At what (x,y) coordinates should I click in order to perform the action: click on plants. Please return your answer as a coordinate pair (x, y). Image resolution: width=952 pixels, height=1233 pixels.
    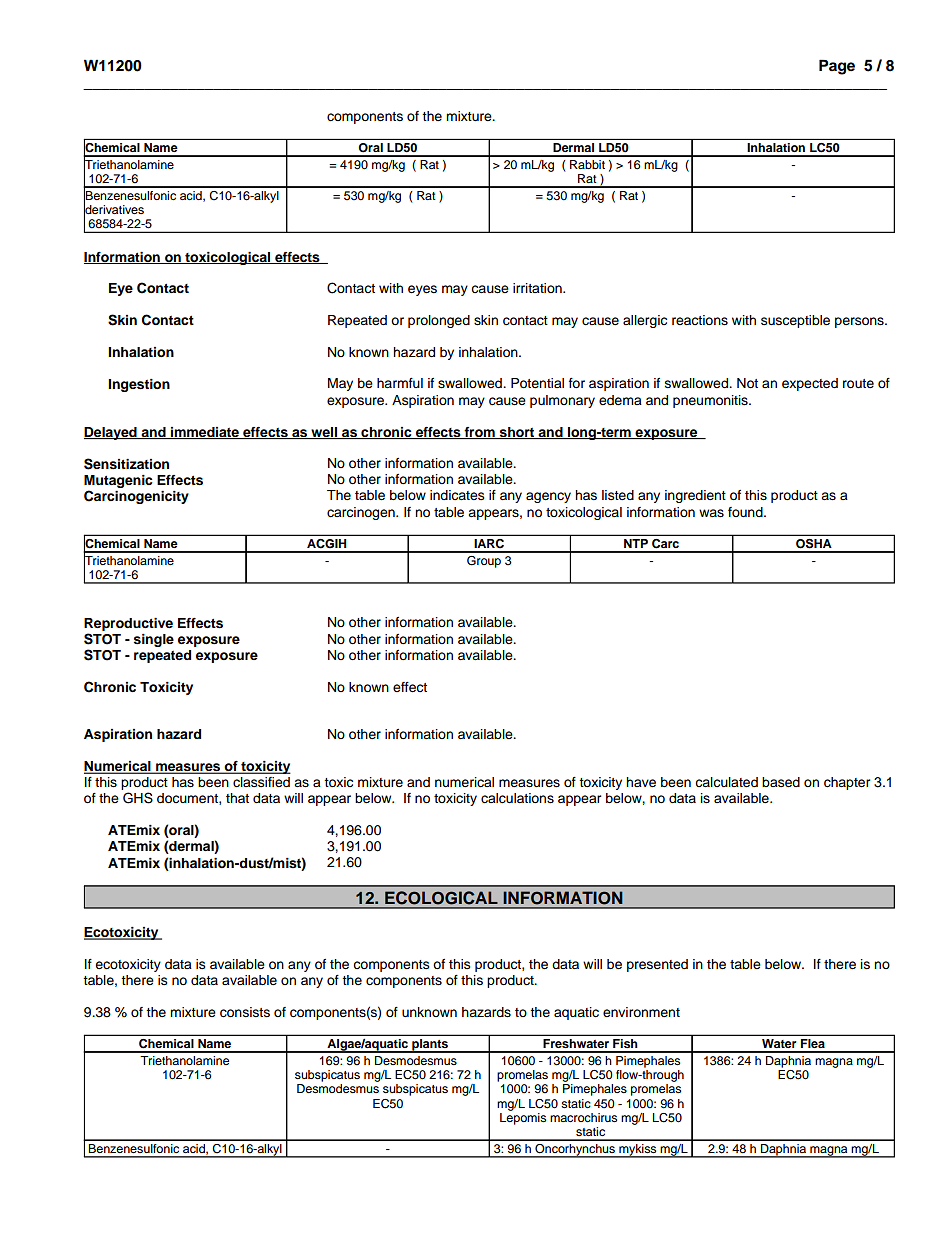
    Looking at the image, I should click on (430, 1046).
